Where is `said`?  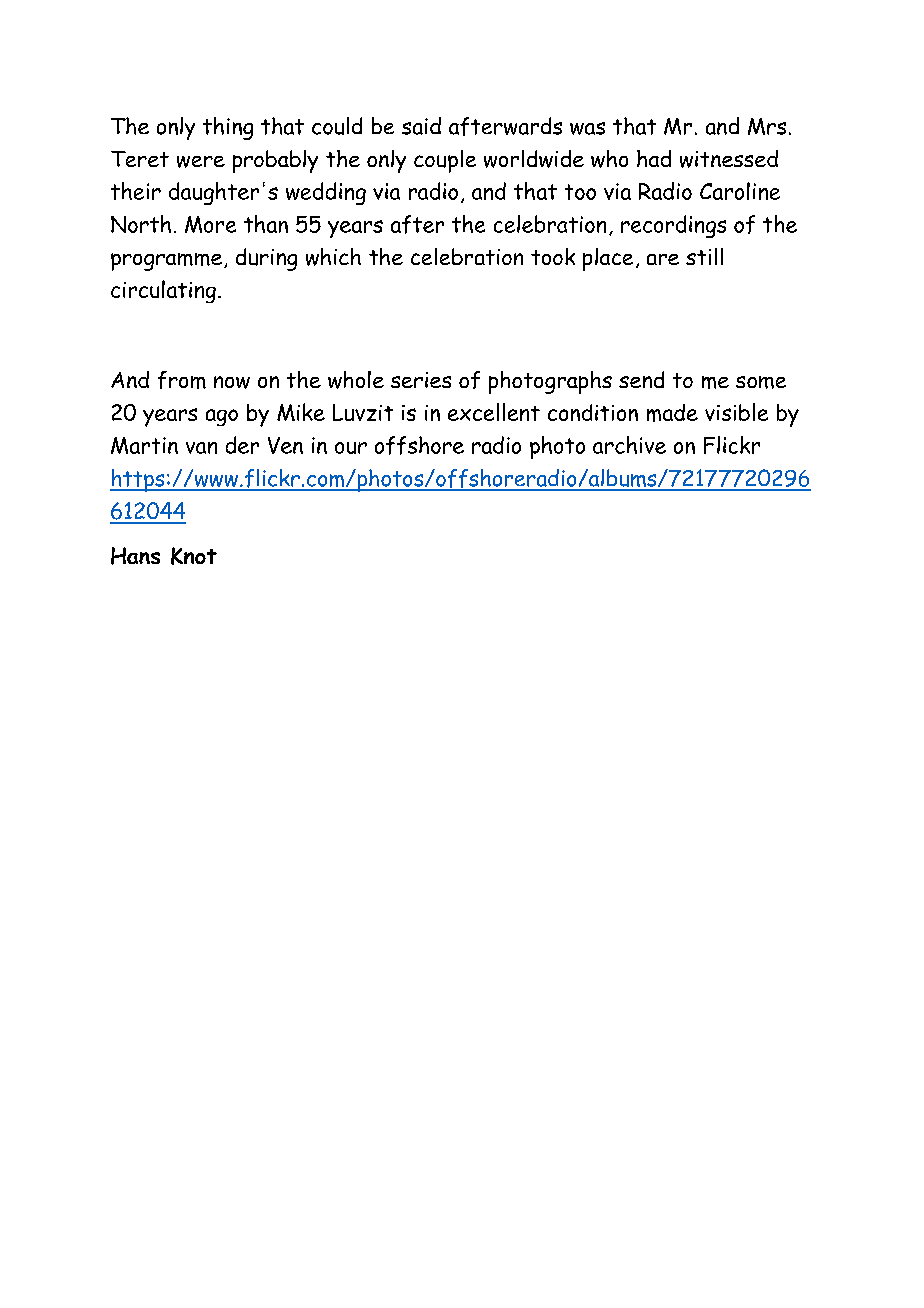 said is located at coordinates (421, 126).
